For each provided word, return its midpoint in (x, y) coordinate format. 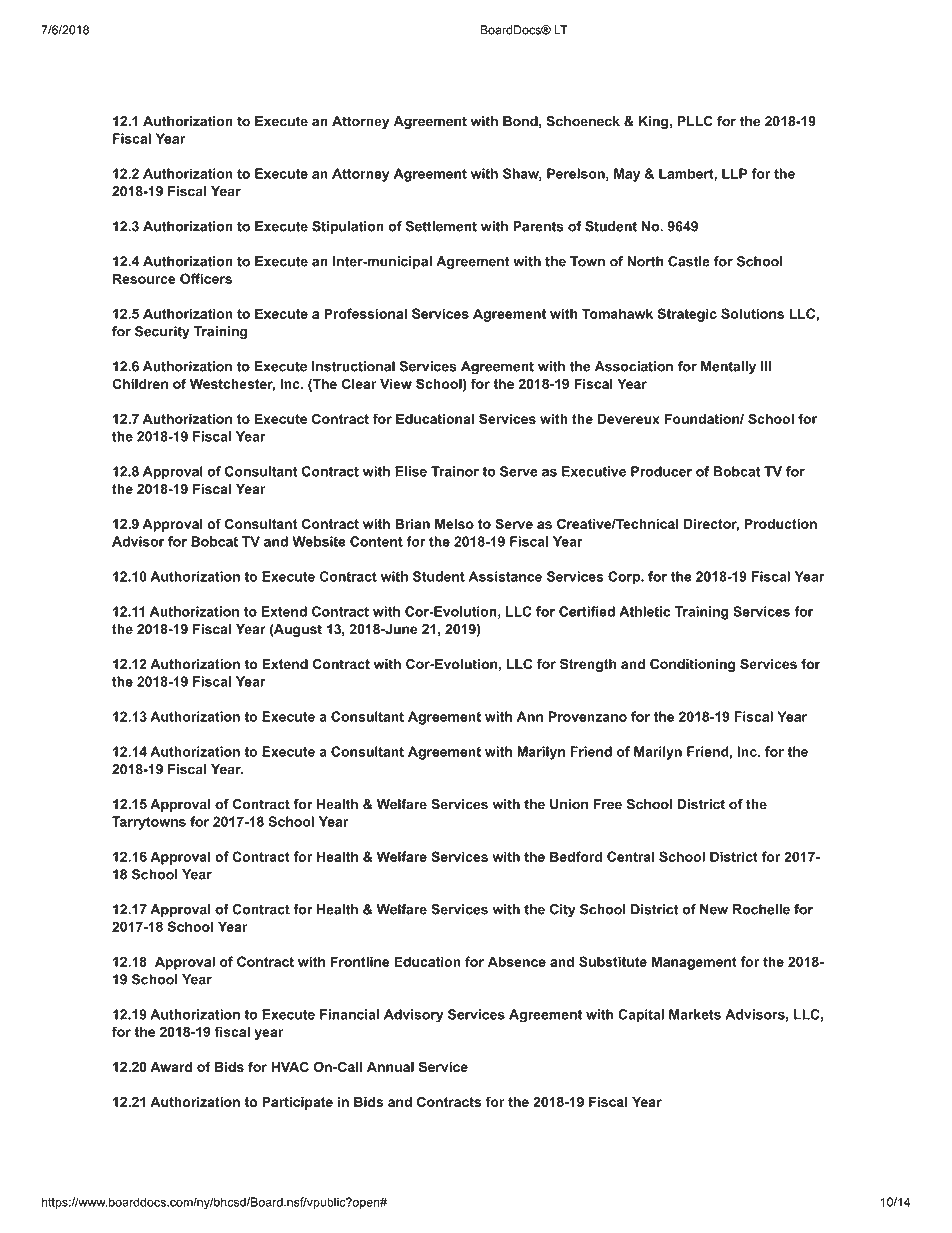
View (396, 383)
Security (162, 332)
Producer (661, 471)
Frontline (360, 961)
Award (171, 1066)
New (714, 909)
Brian (412, 523)
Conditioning (693, 665)
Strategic (687, 315)
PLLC (695, 121)
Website (319, 541)
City (563, 910)
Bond (520, 121)
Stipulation (348, 227)
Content (376, 541)
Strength (588, 665)
